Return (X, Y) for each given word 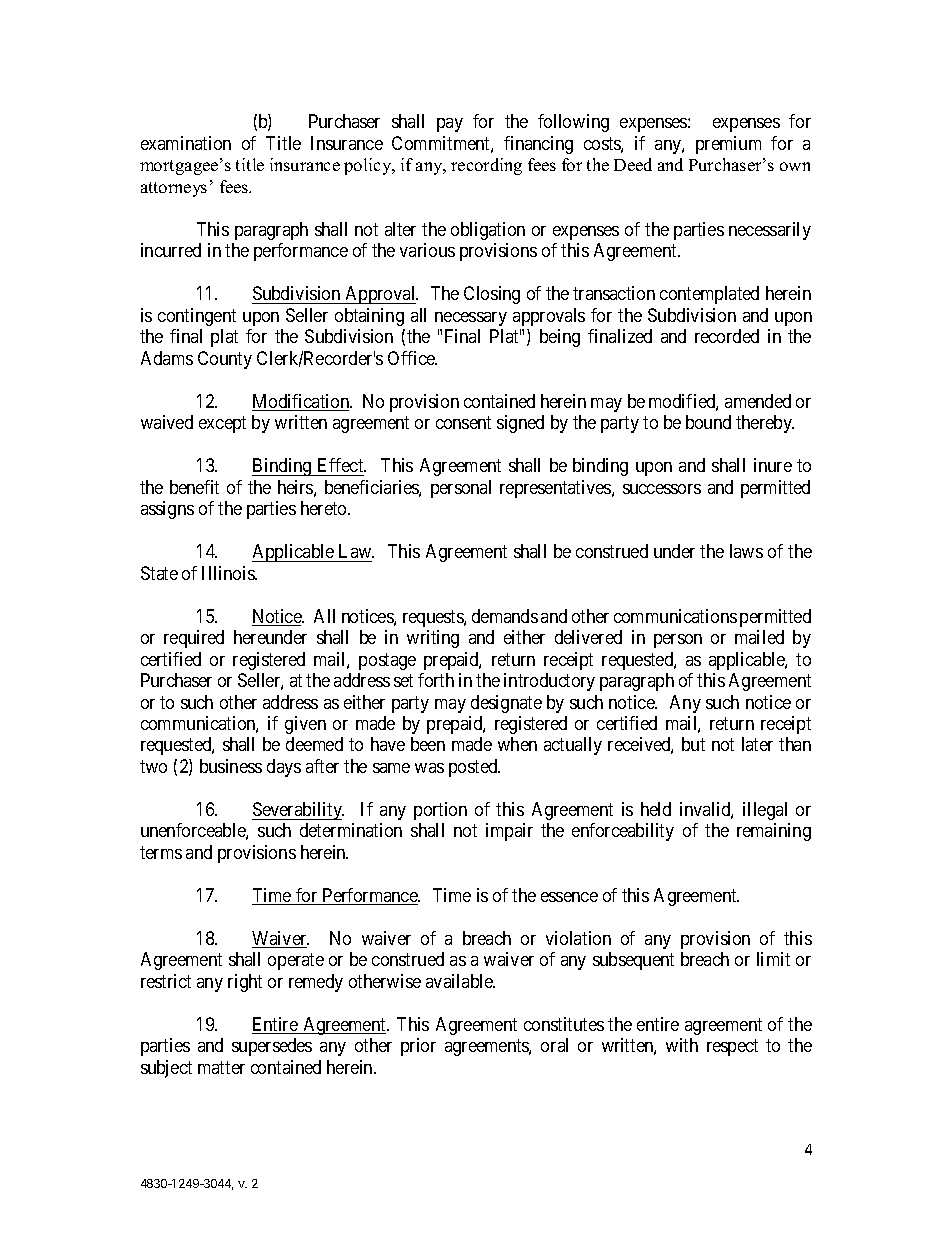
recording (486, 166)
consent (463, 423)
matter (221, 1067)
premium (728, 145)
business (231, 766)
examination (186, 143)
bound (708, 422)
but (693, 744)
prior (418, 1047)
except (222, 425)
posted (474, 768)
